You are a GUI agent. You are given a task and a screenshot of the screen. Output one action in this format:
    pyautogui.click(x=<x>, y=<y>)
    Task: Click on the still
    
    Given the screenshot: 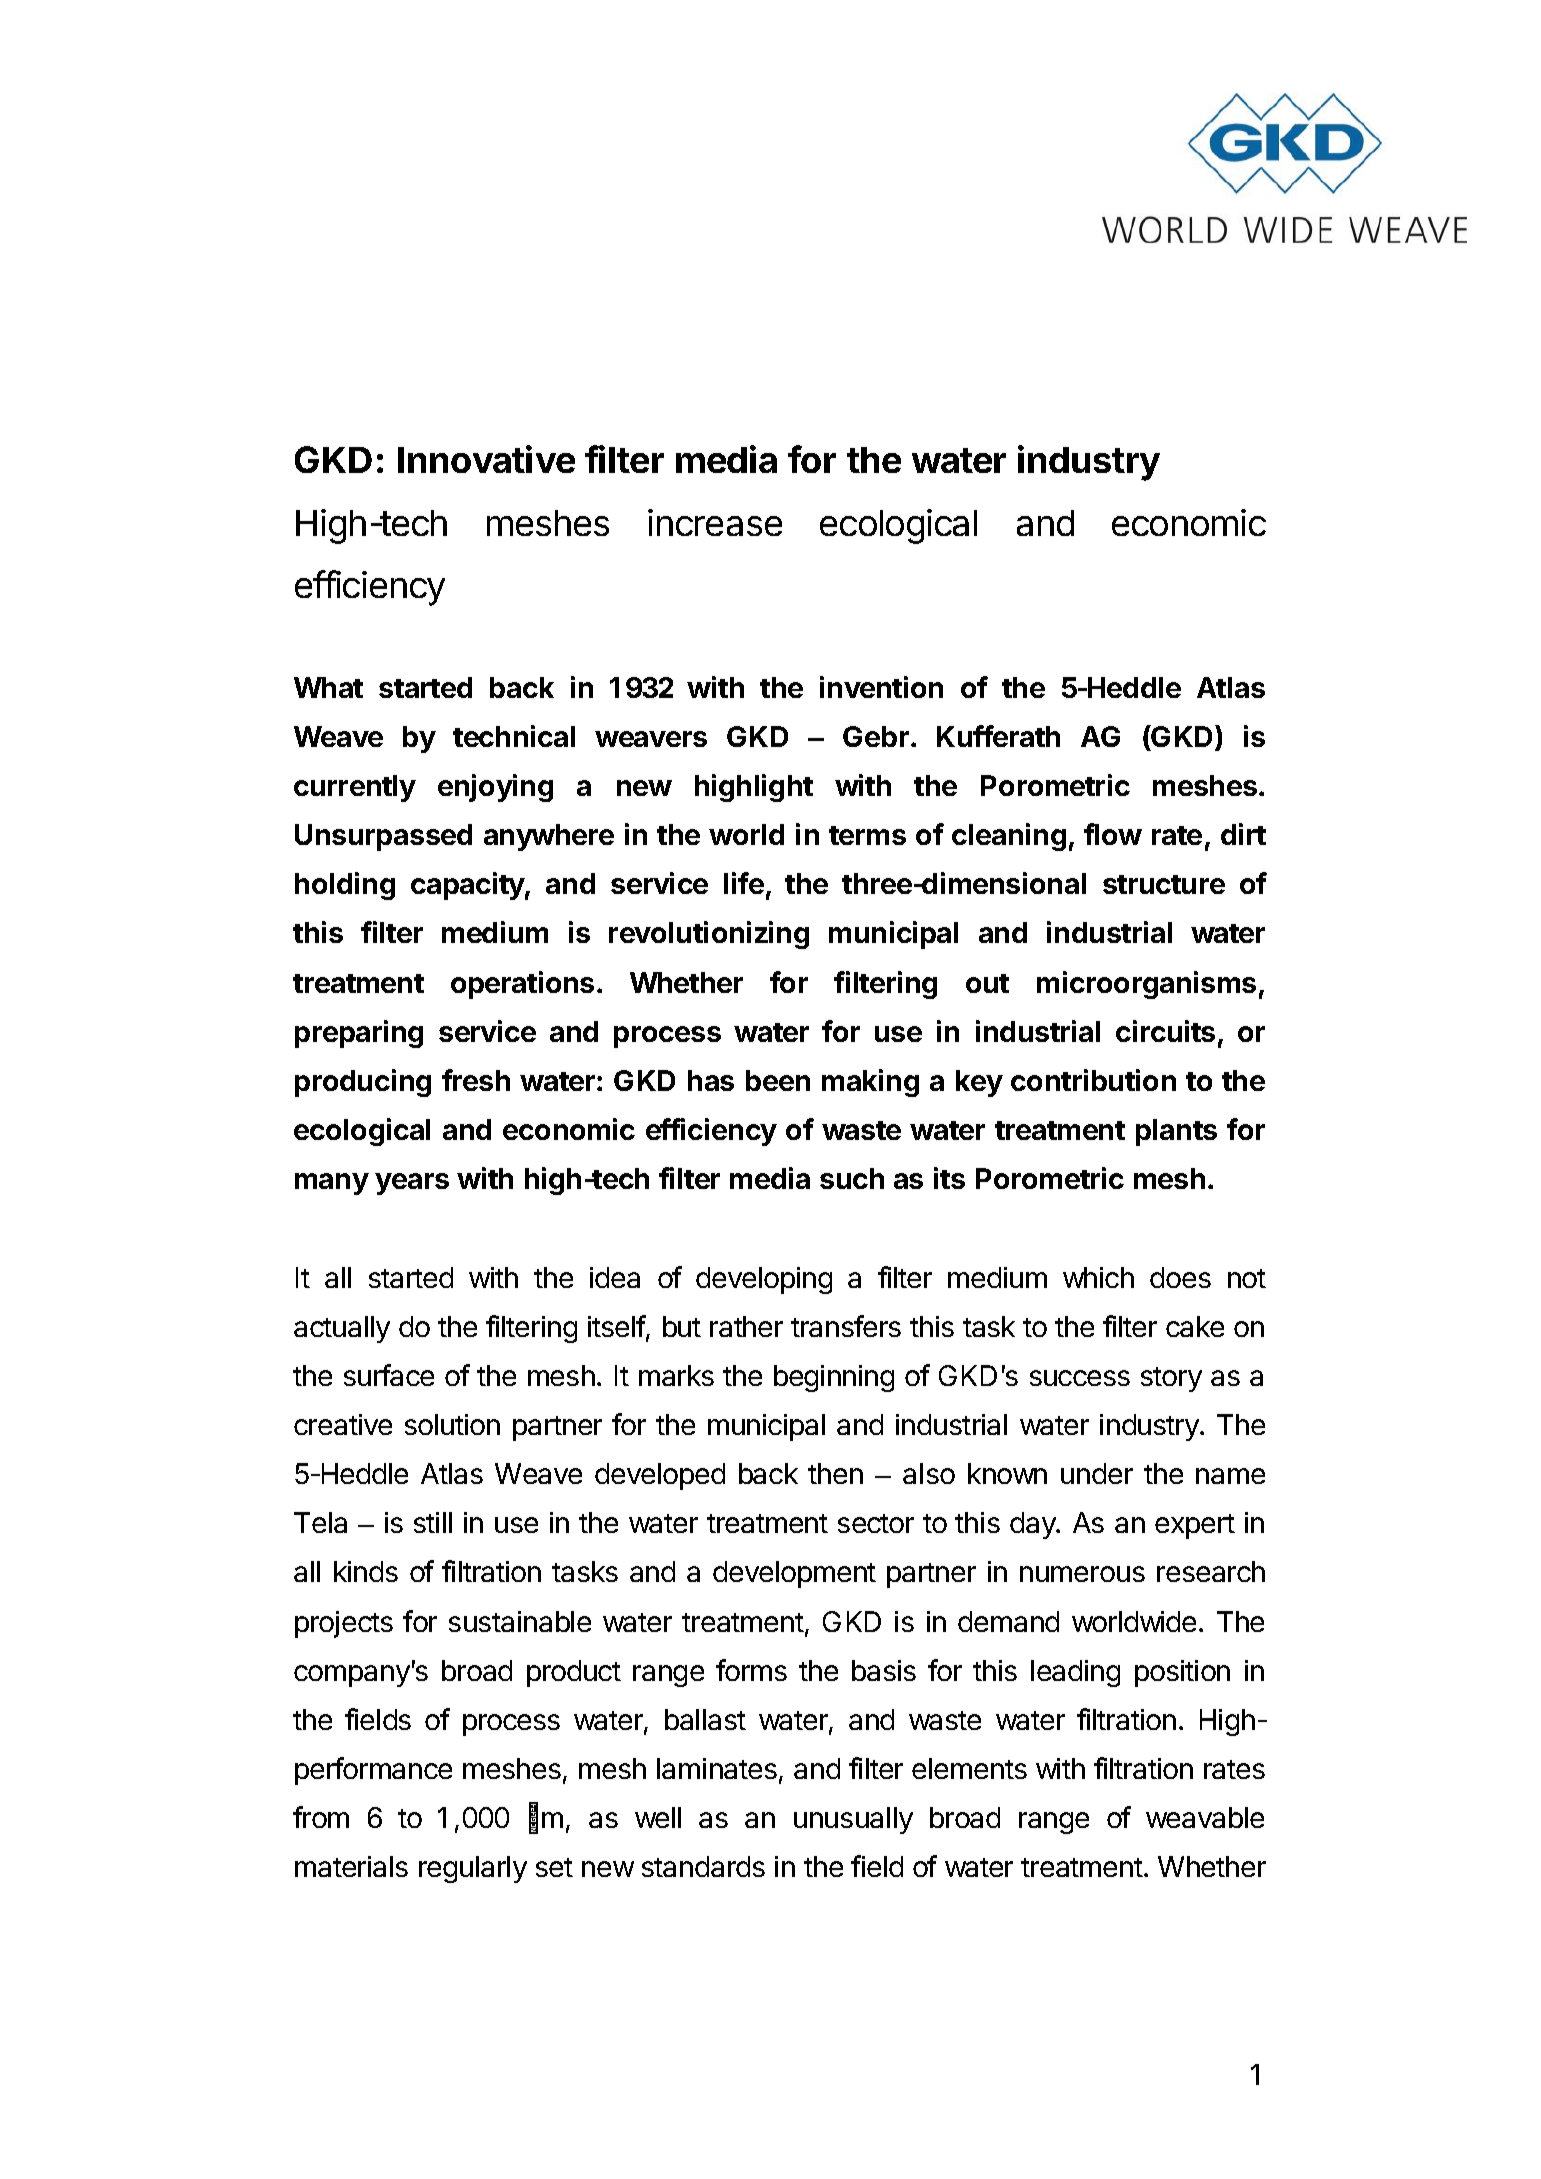 What is the action you would take?
    pyautogui.click(x=433, y=1522)
